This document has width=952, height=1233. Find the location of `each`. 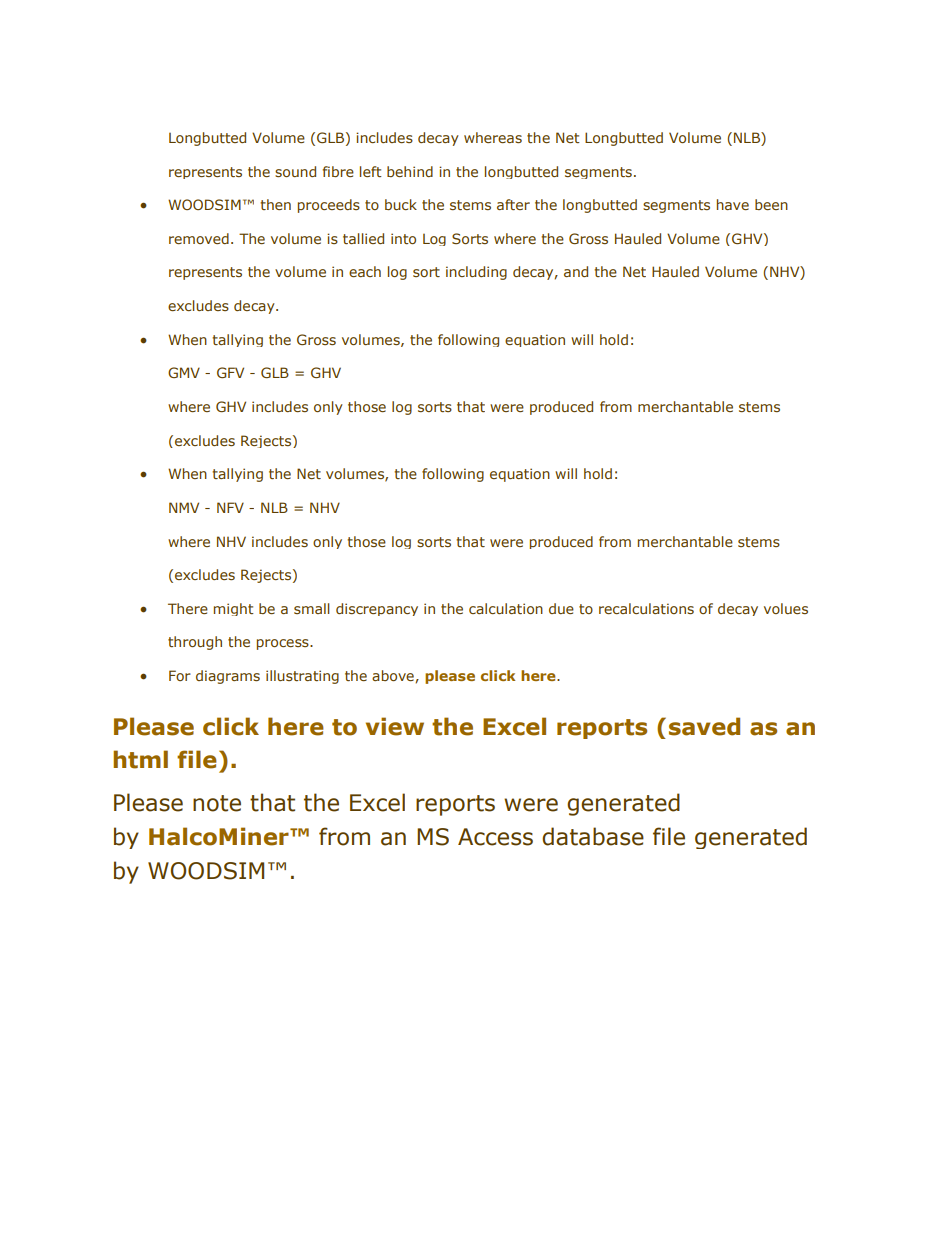

each is located at coordinates (365, 271).
